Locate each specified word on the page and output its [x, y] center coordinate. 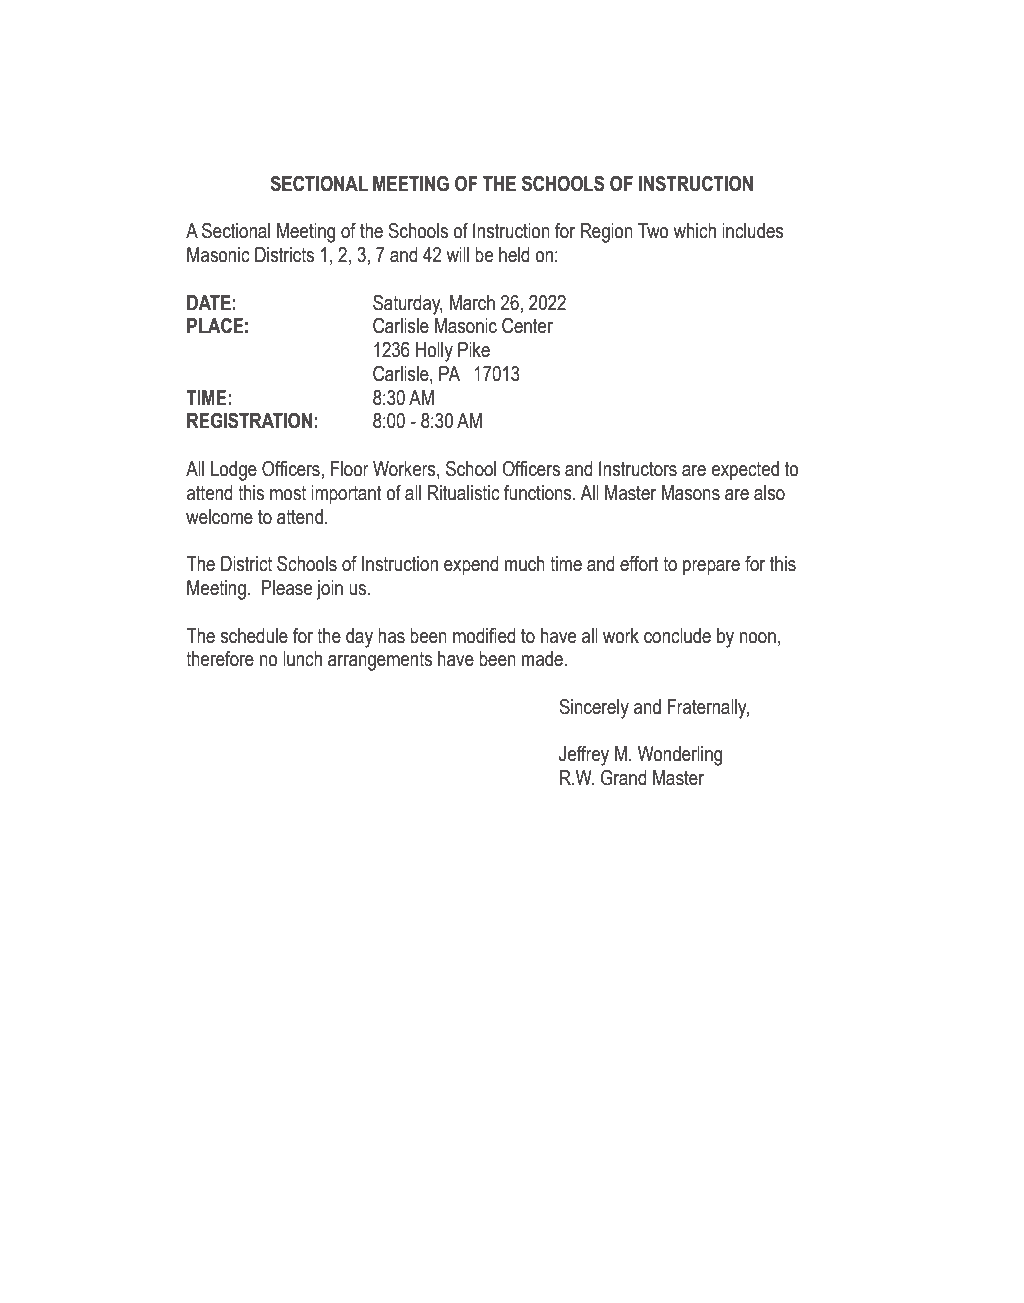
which [695, 231]
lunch [302, 659]
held [514, 255]
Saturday [408, 305]
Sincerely [594, 709]
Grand [624, 778]
